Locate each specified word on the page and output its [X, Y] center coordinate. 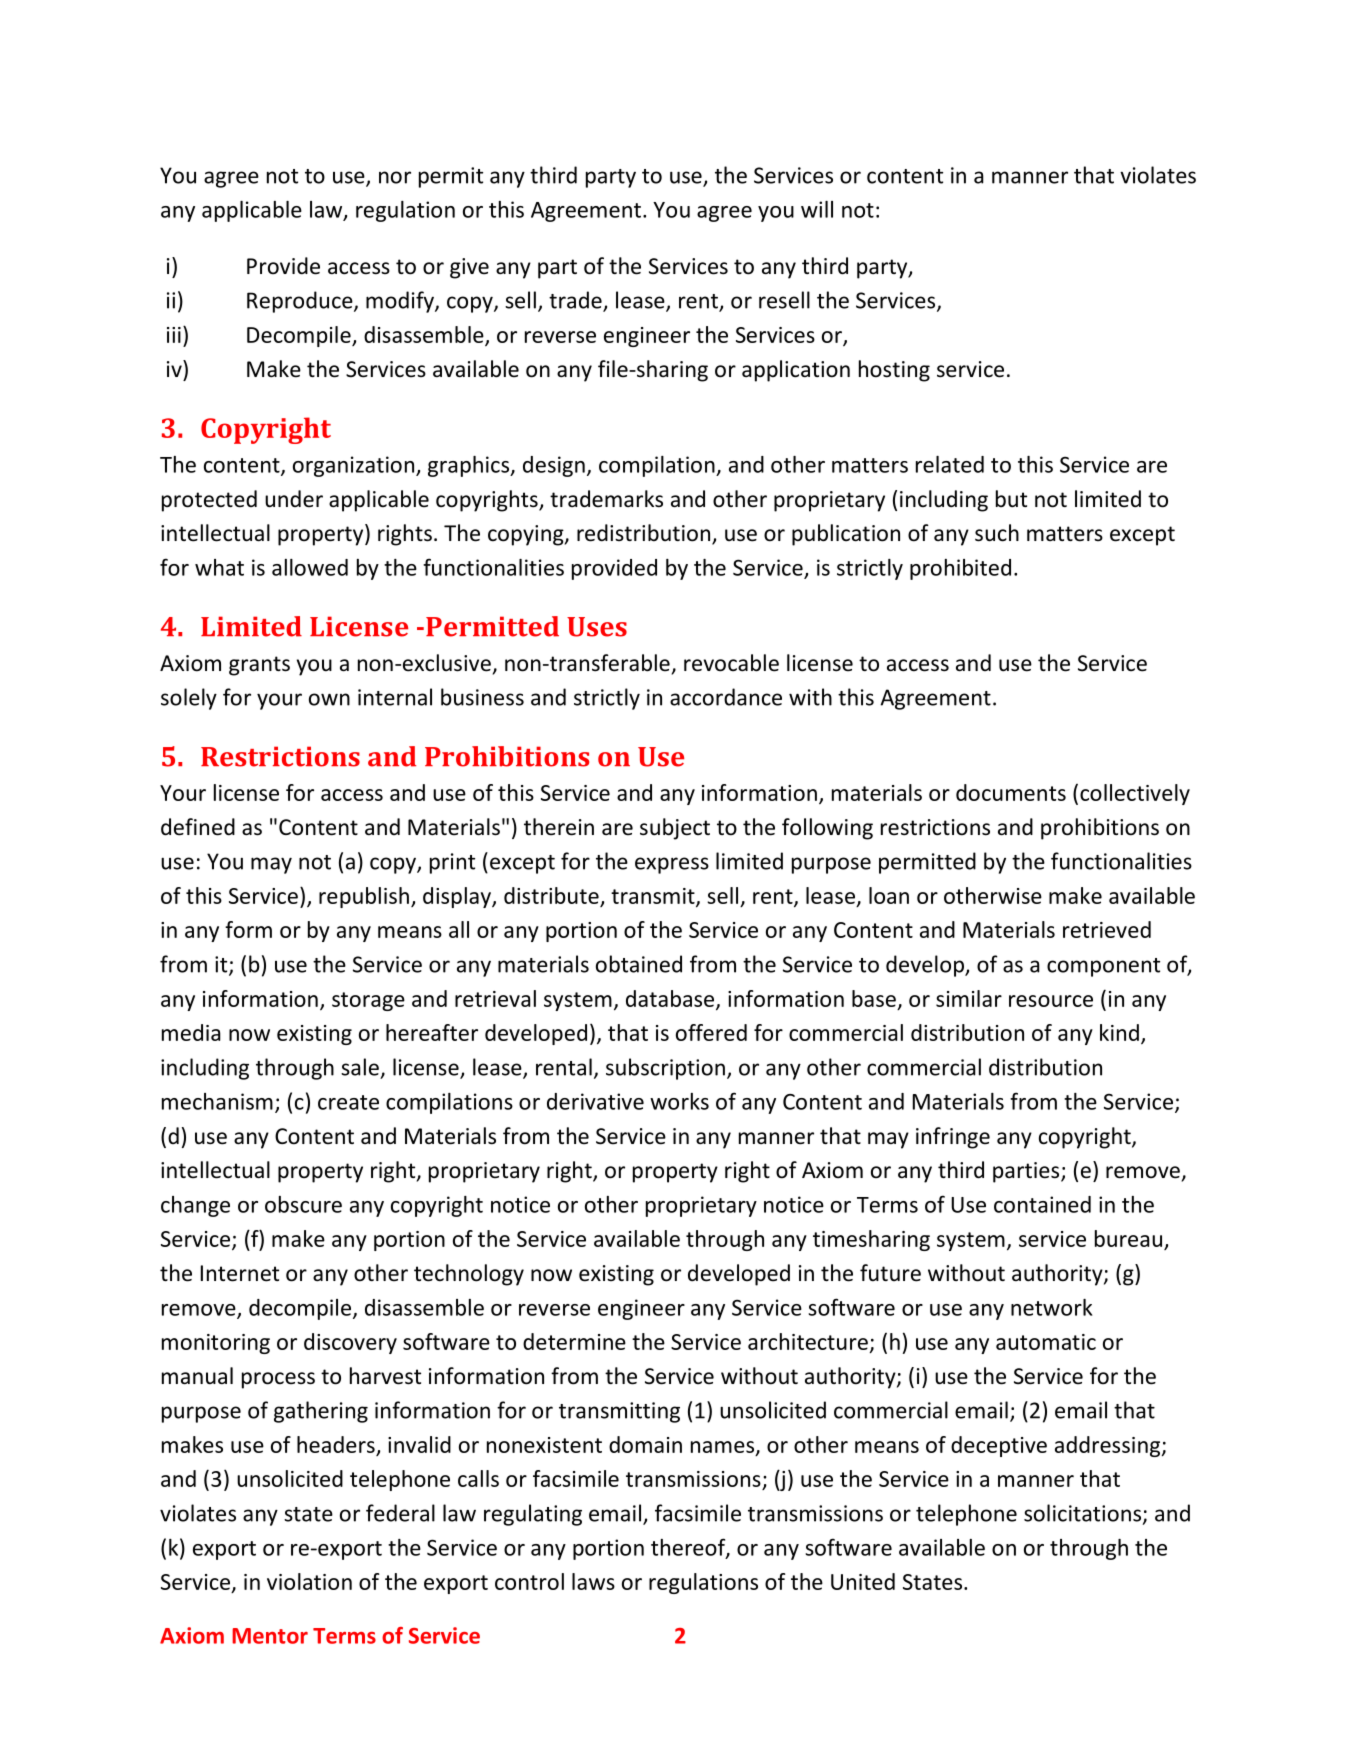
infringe [953, 1138]
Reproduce [301, 302]
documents [1011, 792]
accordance [726, 697]
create [348, 1102]
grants [259, 666]
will [817, 209]
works [679, 1101]
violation [309, 1581]
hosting [894, 371]
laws [593, 1581]
